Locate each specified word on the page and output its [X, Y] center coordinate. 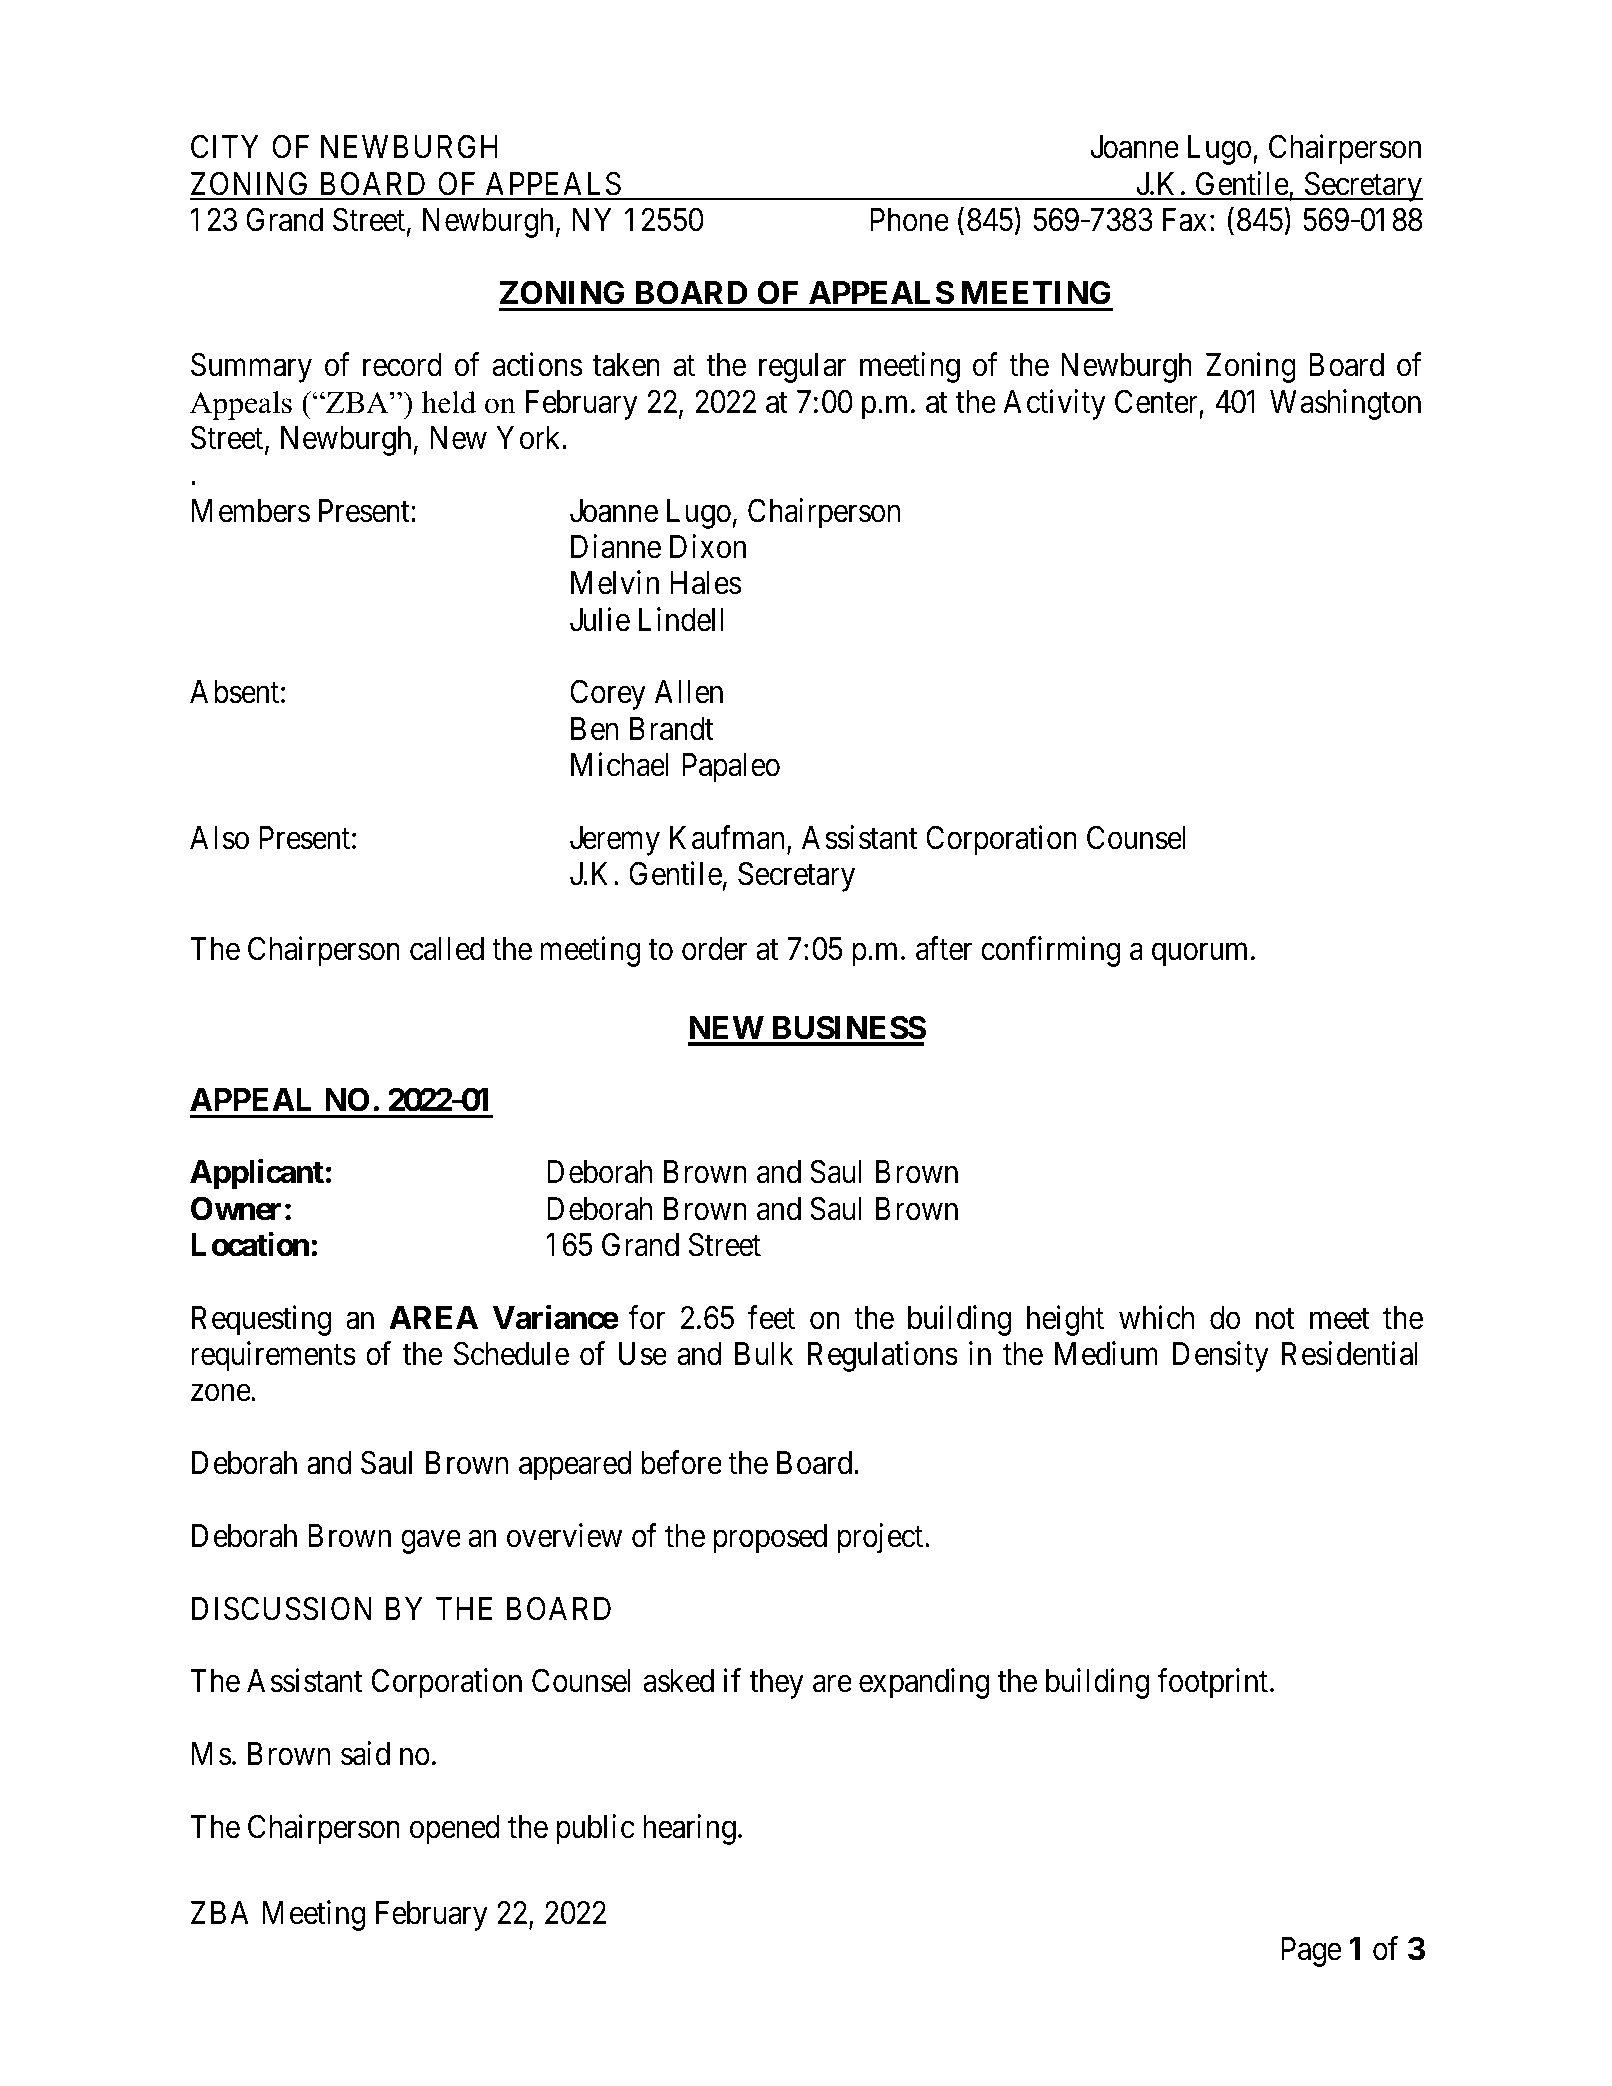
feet [771, 1317]
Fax [1185, 220]
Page [1311, 1952]
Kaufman [729, 838]
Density [1221, 1357]
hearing [689, 1829]
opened [455, 1830]
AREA [433, 1317]
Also [219, 838]
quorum [1199, 955]
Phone [909, 220]
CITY [225, 147]
